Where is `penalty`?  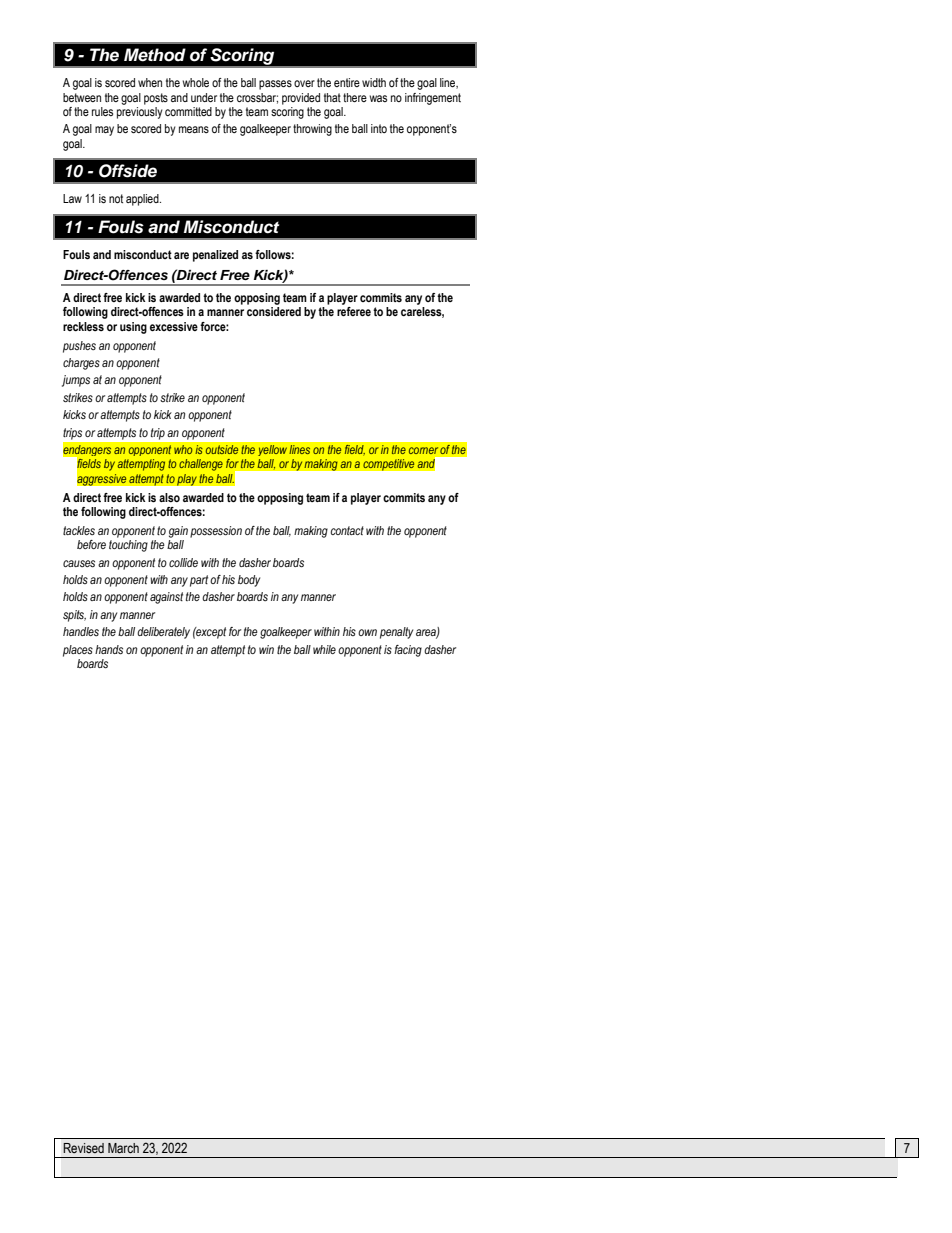
penalty is located at coordinates (396, 633).
